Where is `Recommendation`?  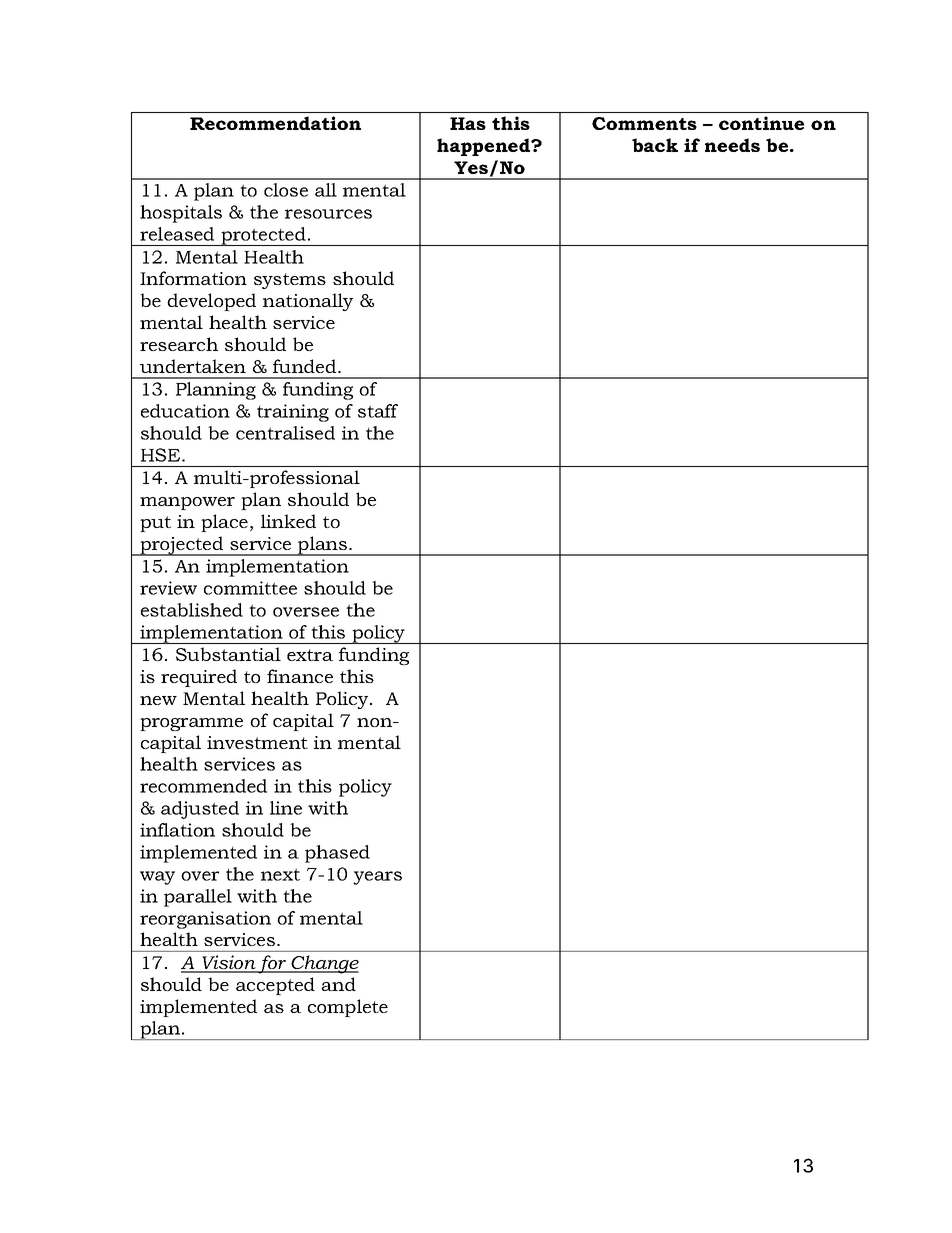
Recommendation is located at coordinates (275, 123).
